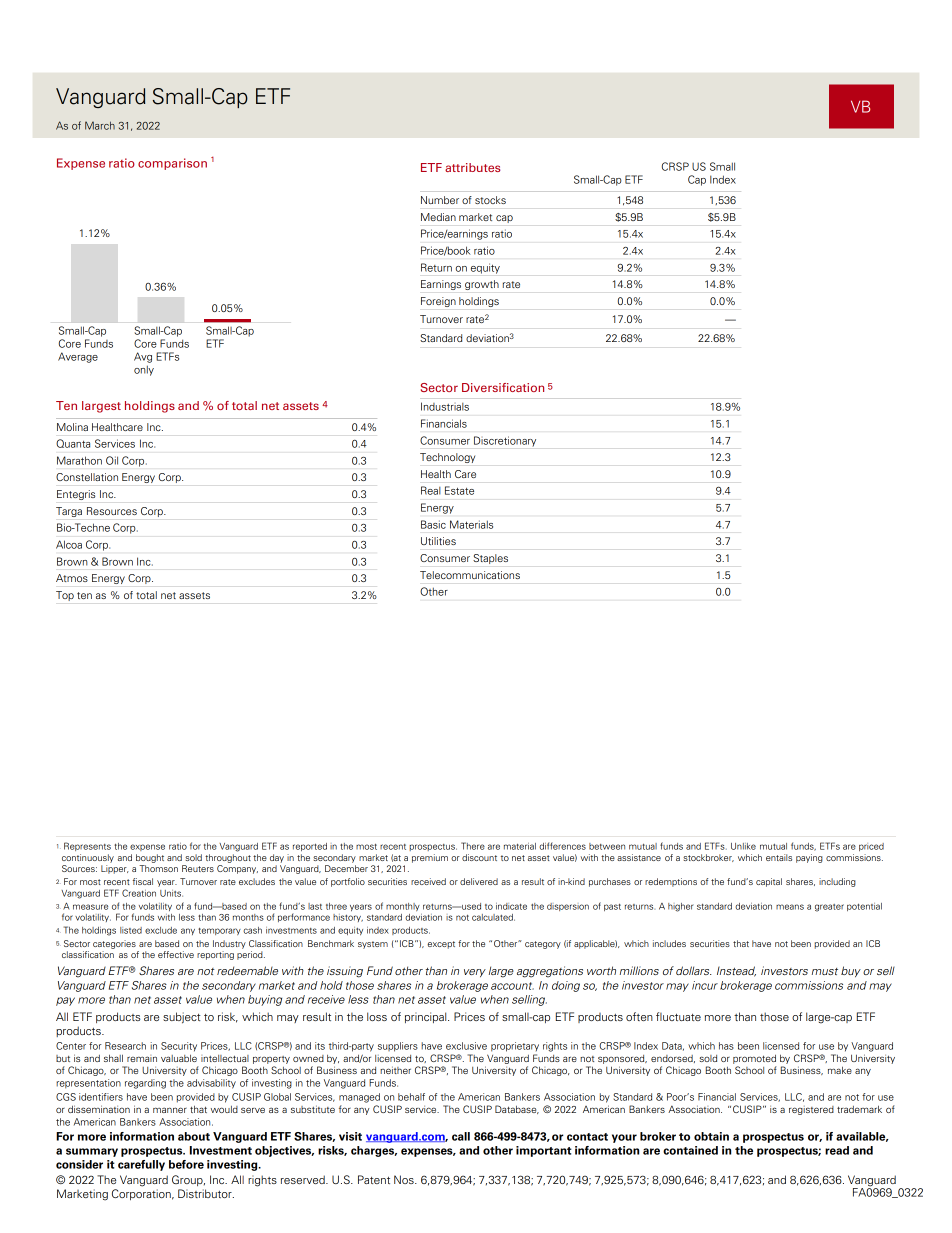 This screenshot has height=1233, width=952. Describe the element at coordinates (176, 954) in the screenshot. I see `effective` at that location.
